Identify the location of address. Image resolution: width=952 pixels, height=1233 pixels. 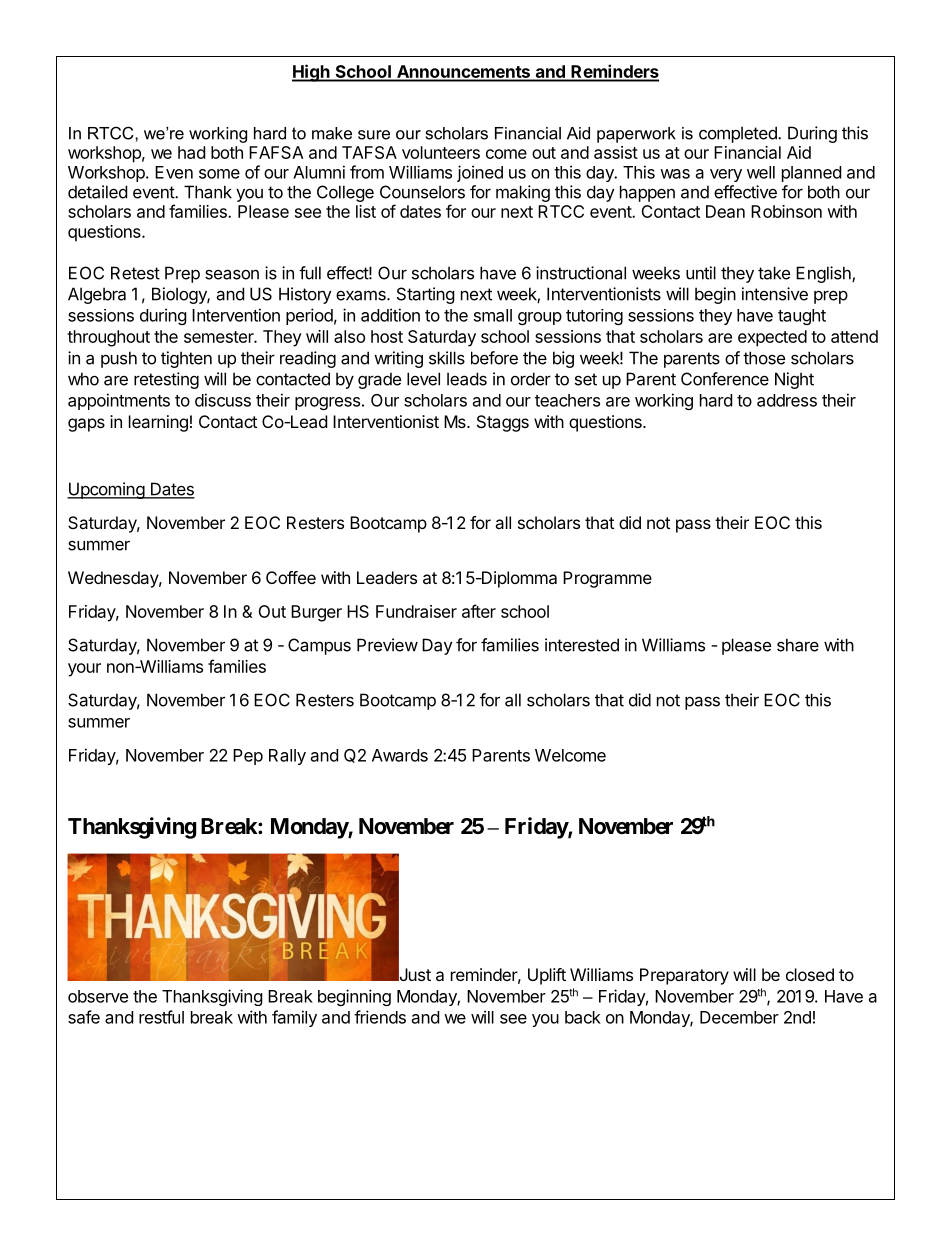
(787, 400).
